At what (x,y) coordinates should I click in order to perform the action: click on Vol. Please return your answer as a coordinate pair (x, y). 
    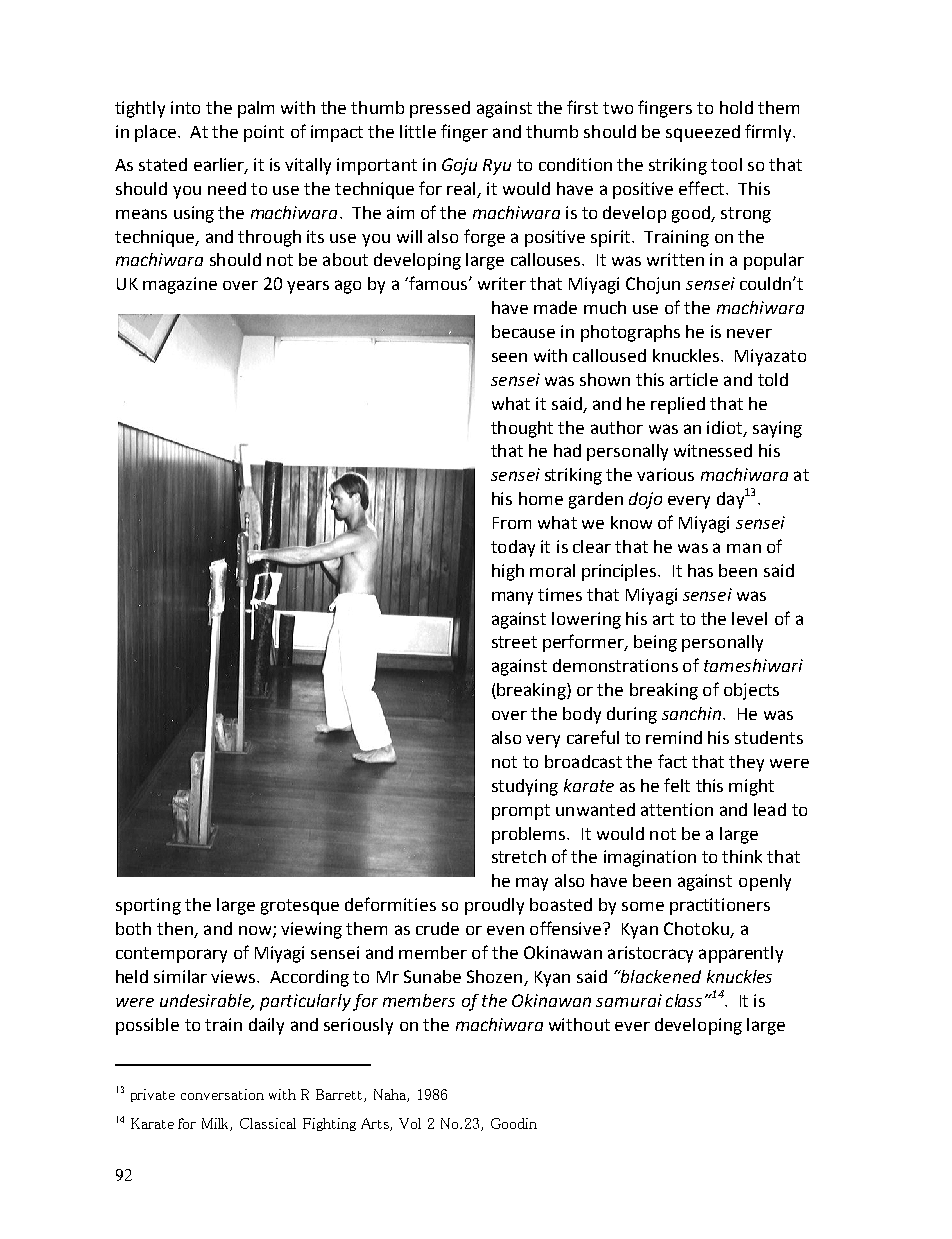
    Looking at the image, I should click on (410, 1123).
